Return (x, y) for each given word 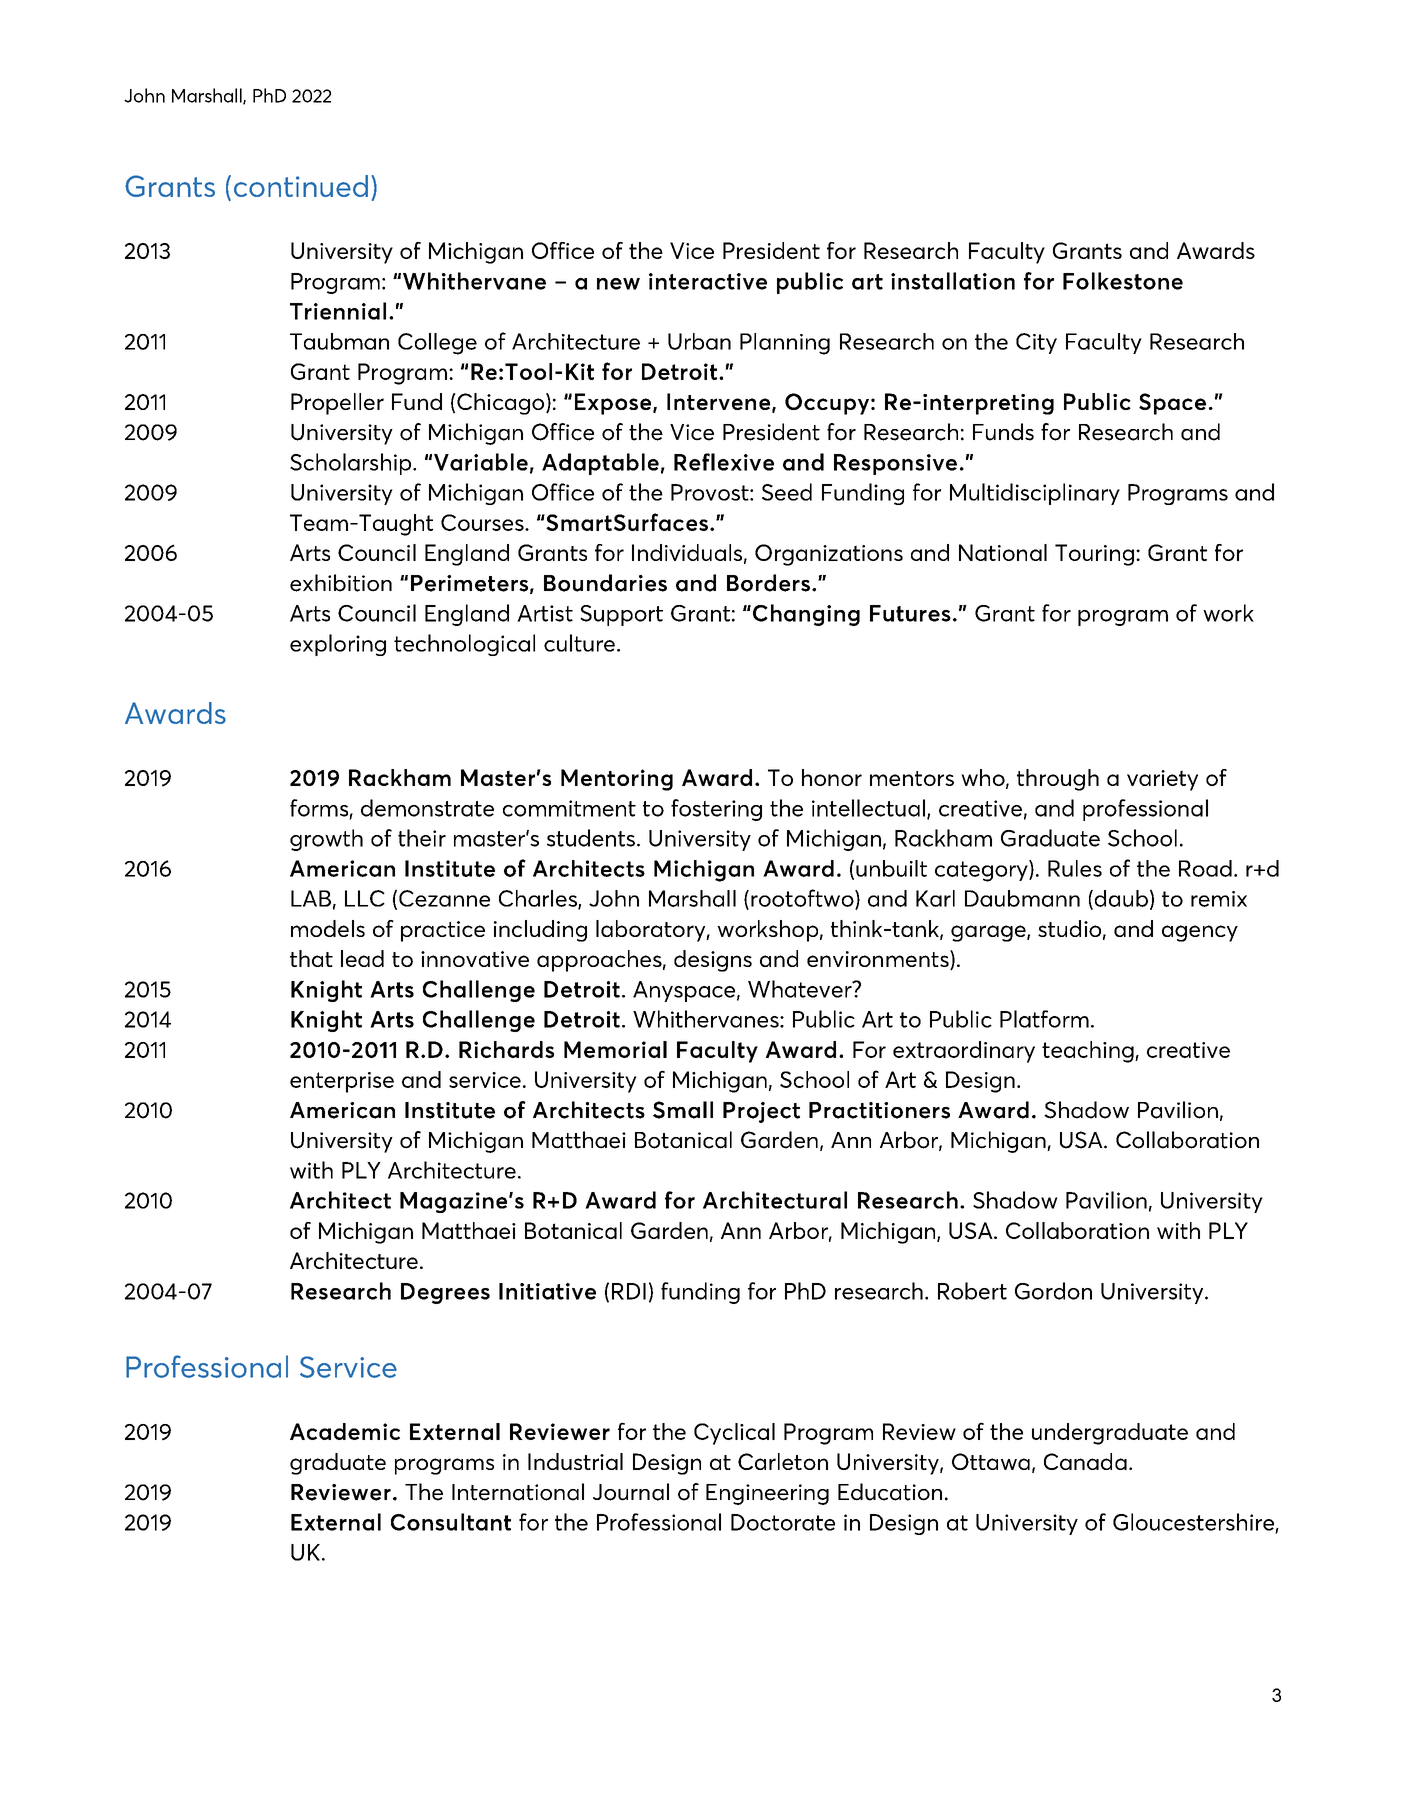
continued (301, 186)
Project (761, 1112)
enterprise (342, 1082)
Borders (768, 583)
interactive (708, 281)
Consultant (451, 1522)
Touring (1094, 555)
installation (953, 281)
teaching (1089, 1052)
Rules (1075, 868)
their (422, 838)
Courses (483, 522)
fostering (716, 810)
